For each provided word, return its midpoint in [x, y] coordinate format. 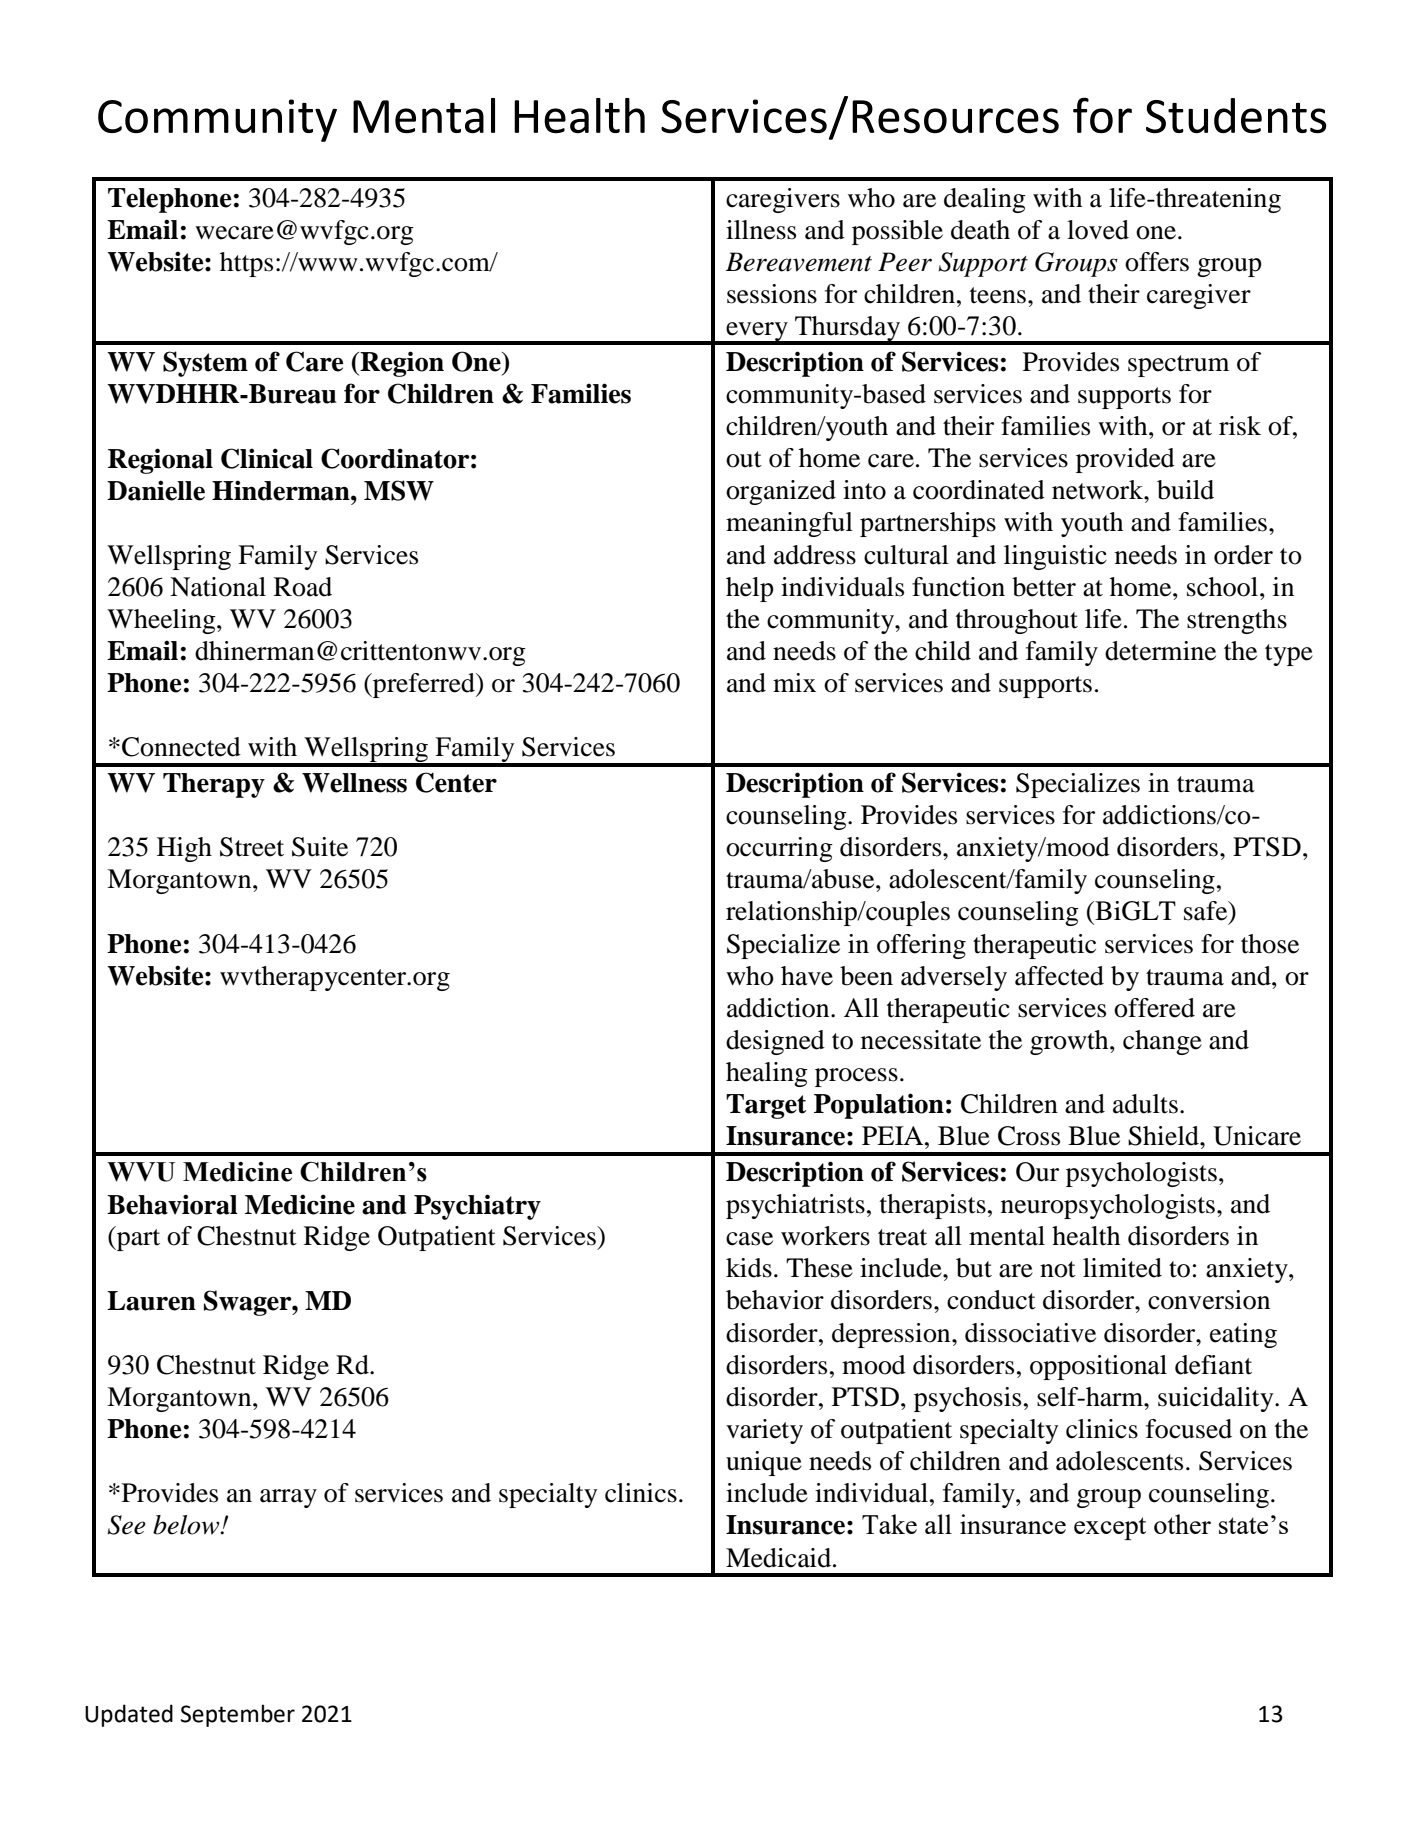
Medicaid [780, 1558]
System [205, 364]
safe [1207, 912]
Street [252, 847]
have [807, 976]
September [238, 1715]
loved [1098, 230]
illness [761, 230]
